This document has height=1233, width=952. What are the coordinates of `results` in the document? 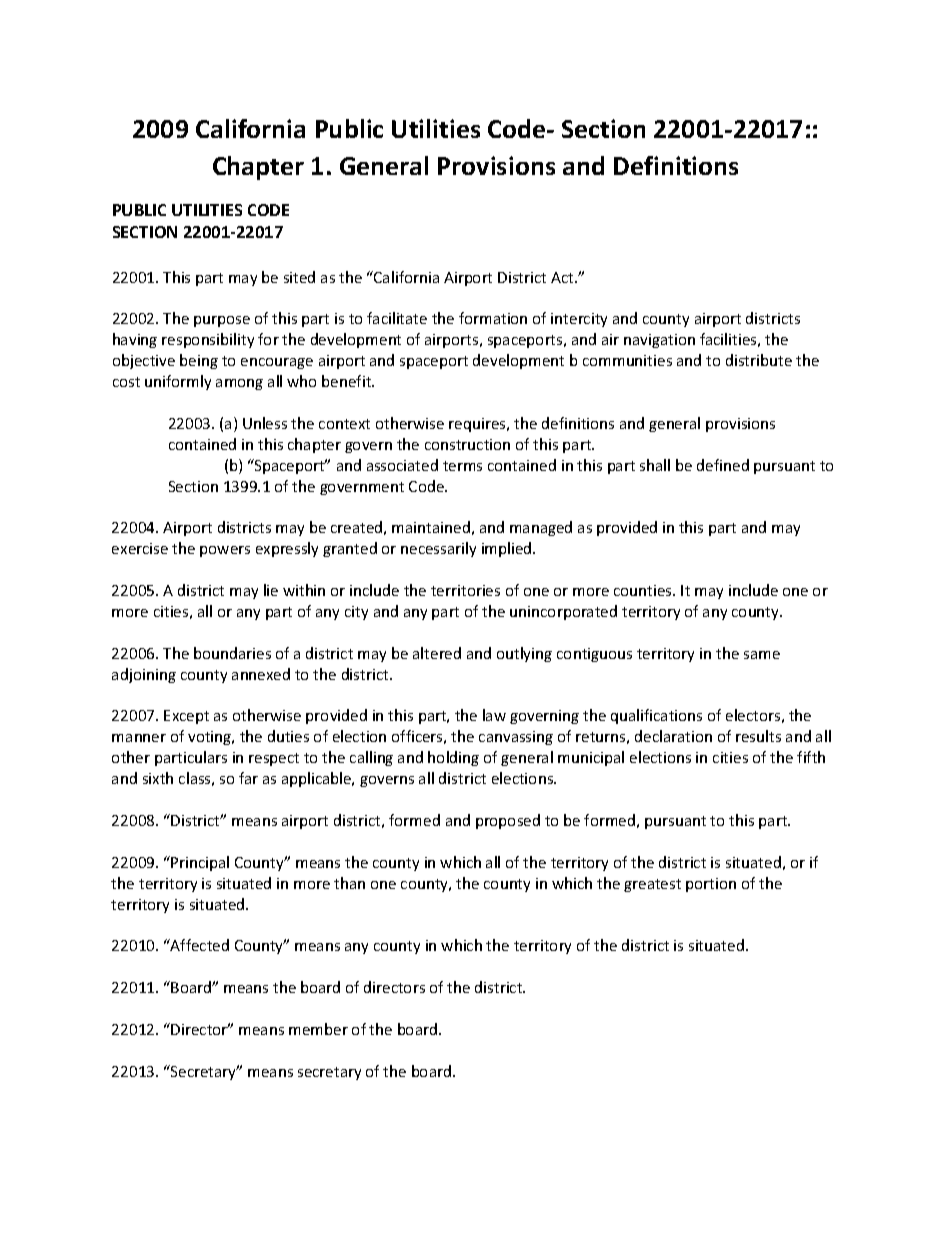 It's located at (758, 736).
